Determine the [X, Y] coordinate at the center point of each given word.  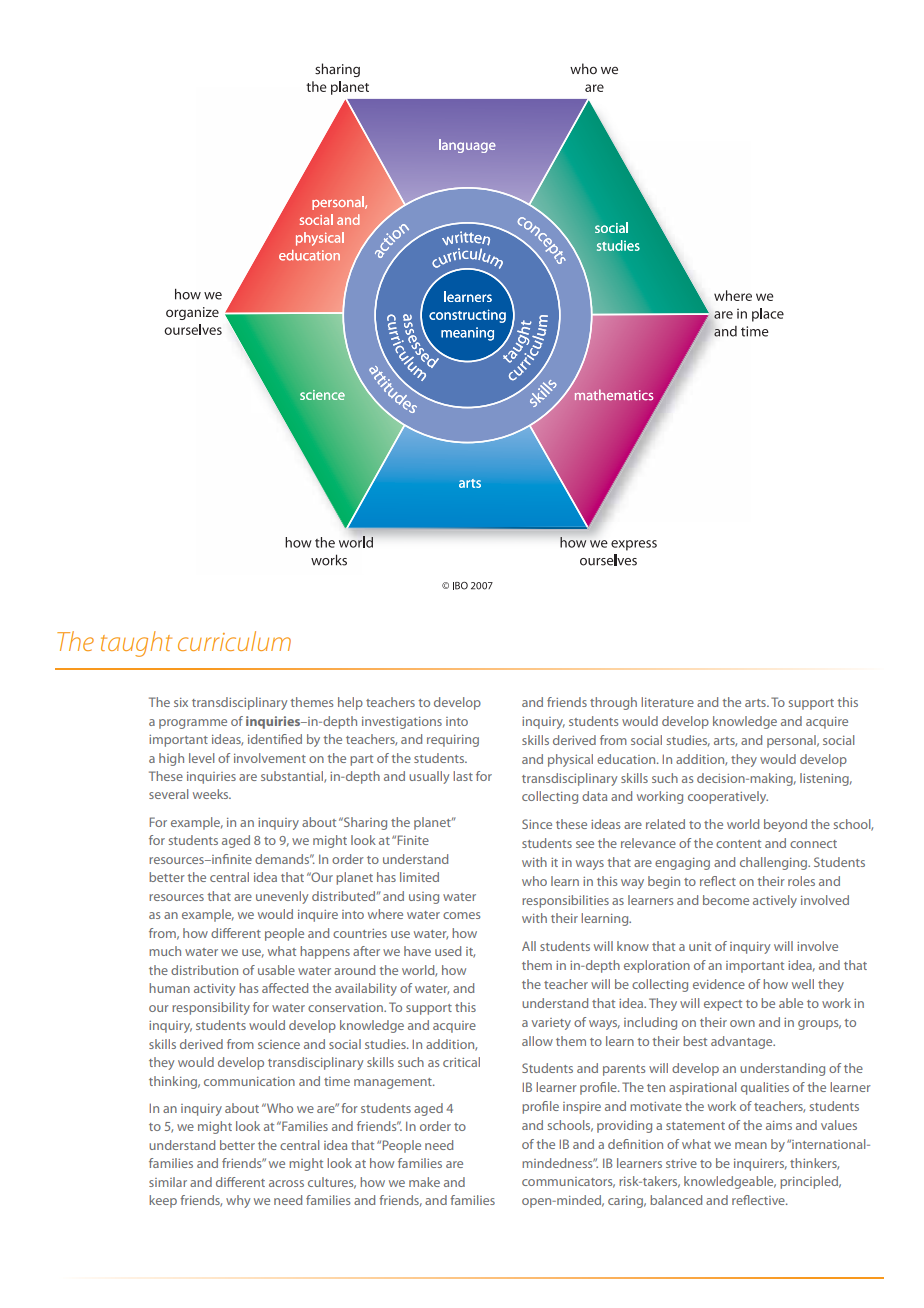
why [238, 1201]
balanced [676, 1200]
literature [667, 702]
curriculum [234, 641]
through [613, 703]
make [424, 1182]
